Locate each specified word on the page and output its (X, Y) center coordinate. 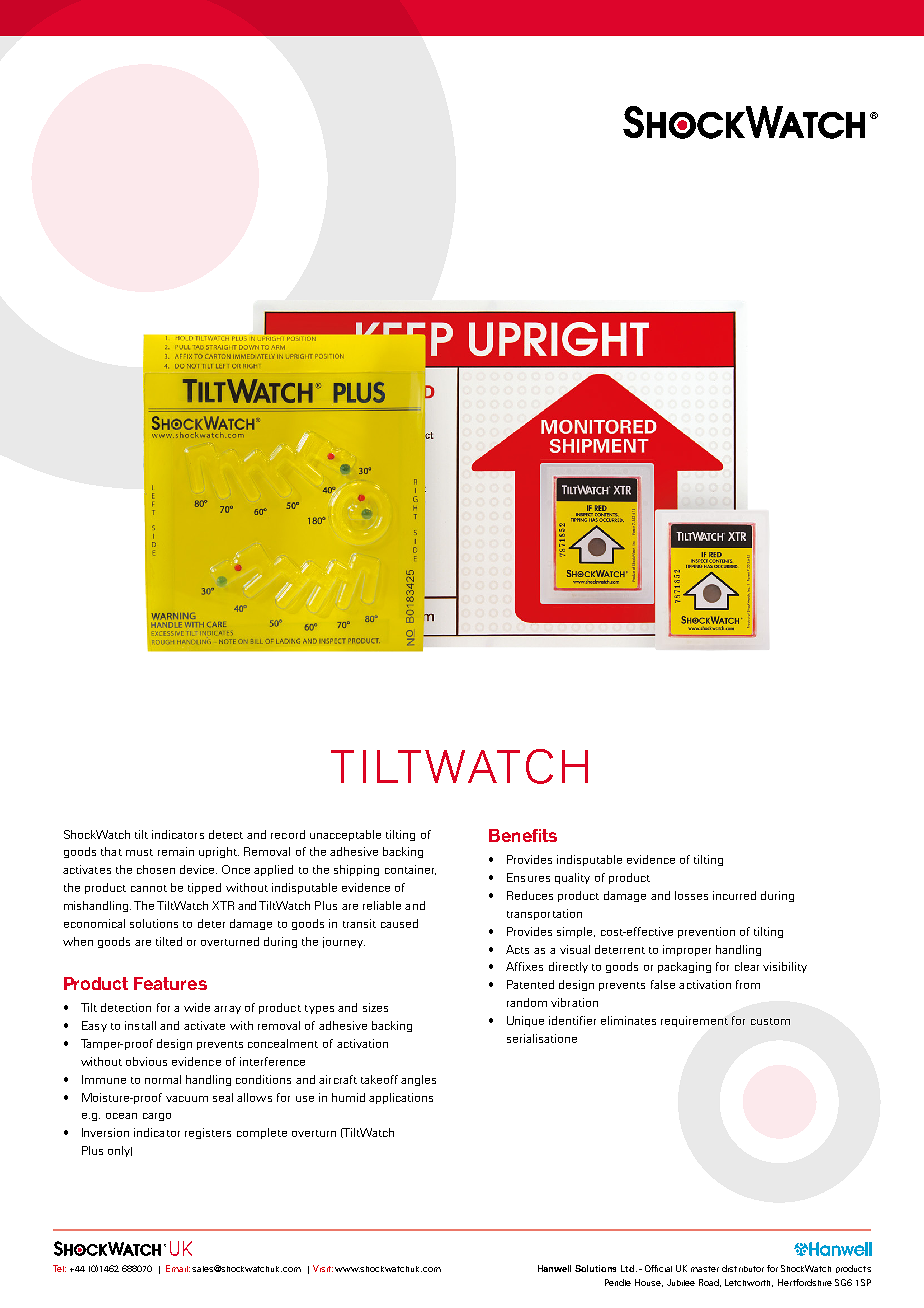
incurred (734, 895)
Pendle (618, 1282)
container (410, 870)
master (705, 1269)
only (120, 1151)
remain (176, 851)
